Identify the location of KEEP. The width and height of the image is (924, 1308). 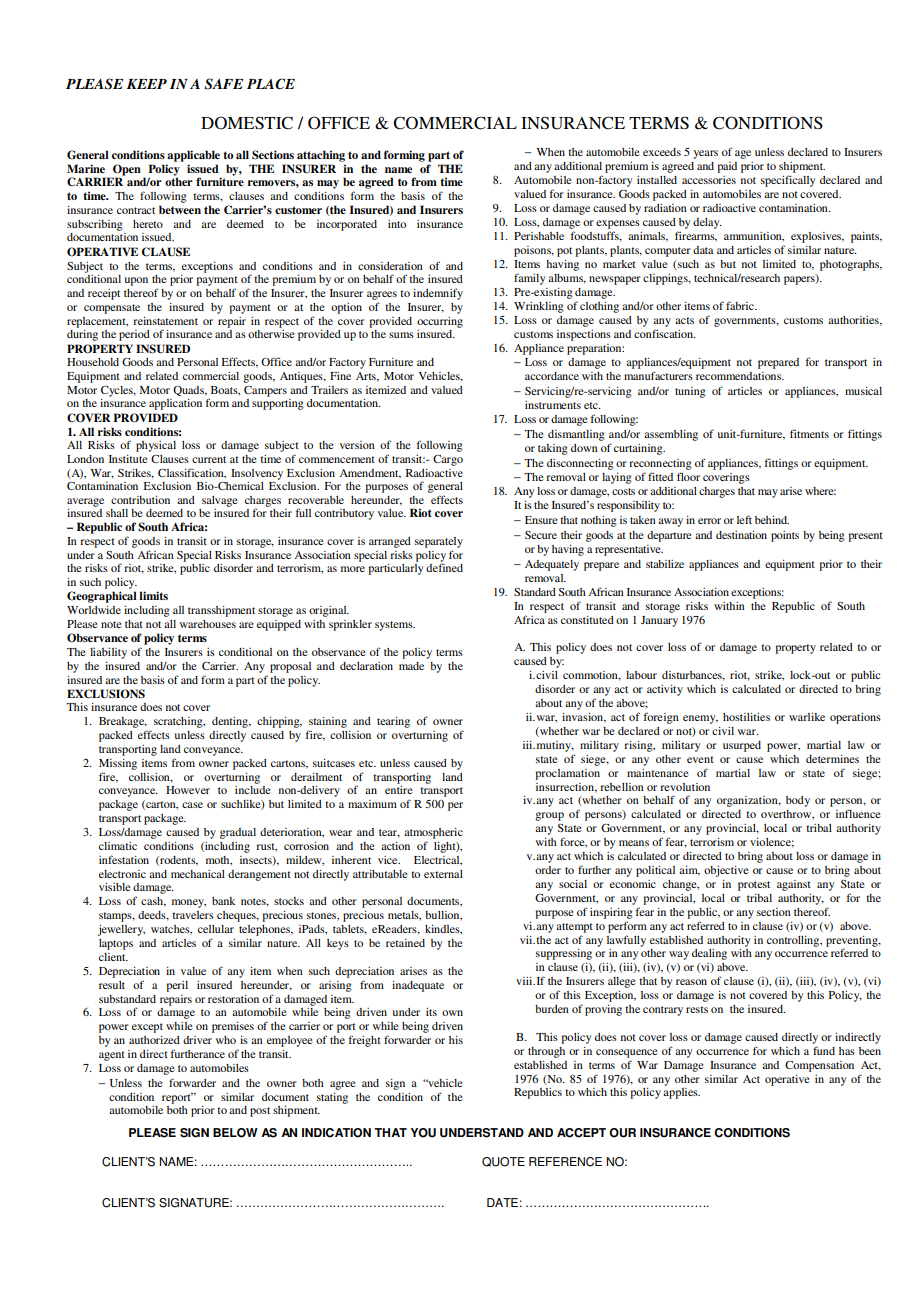
(147, 84).
